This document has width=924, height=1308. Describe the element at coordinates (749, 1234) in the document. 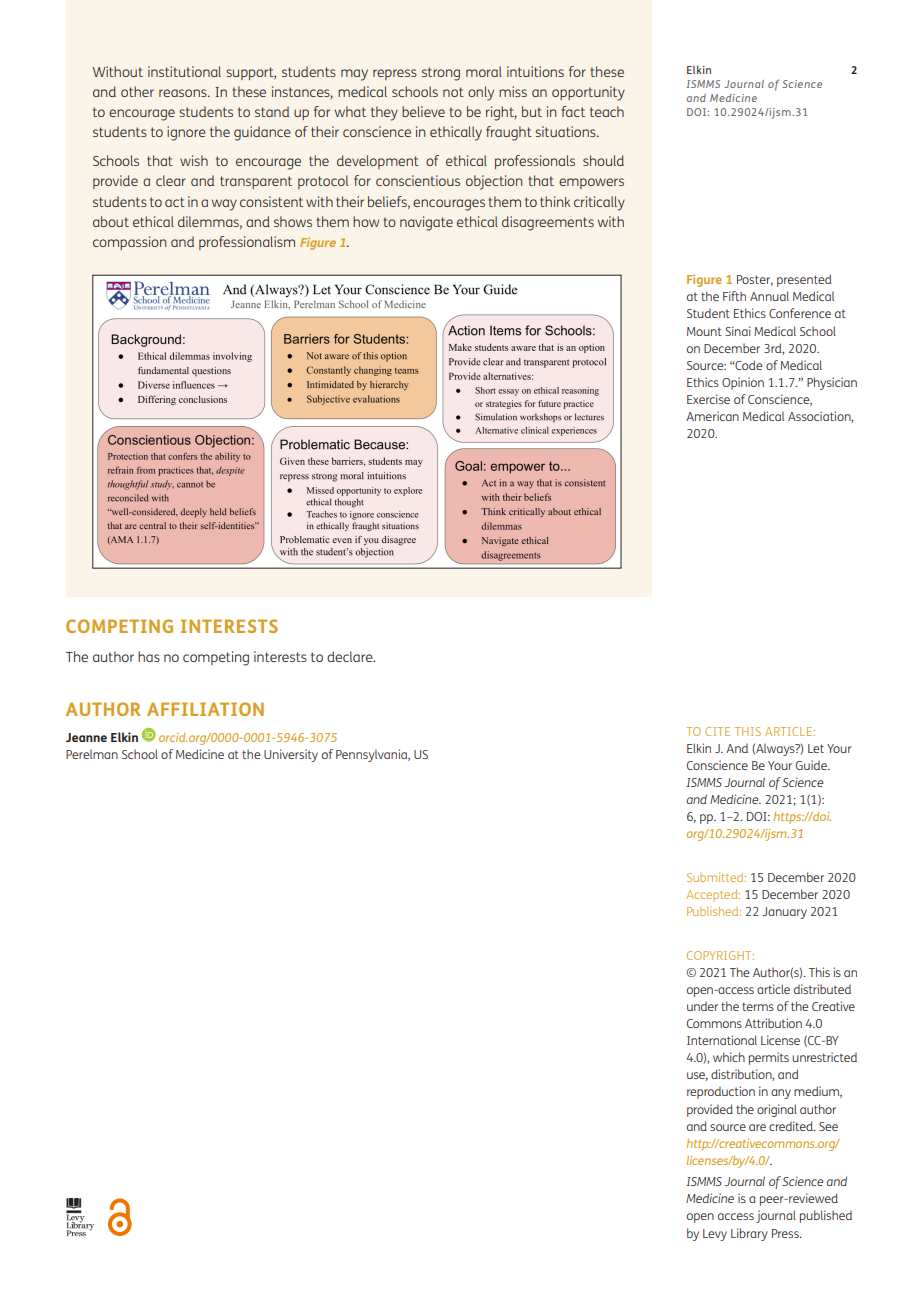

I see `Library` at that location.
